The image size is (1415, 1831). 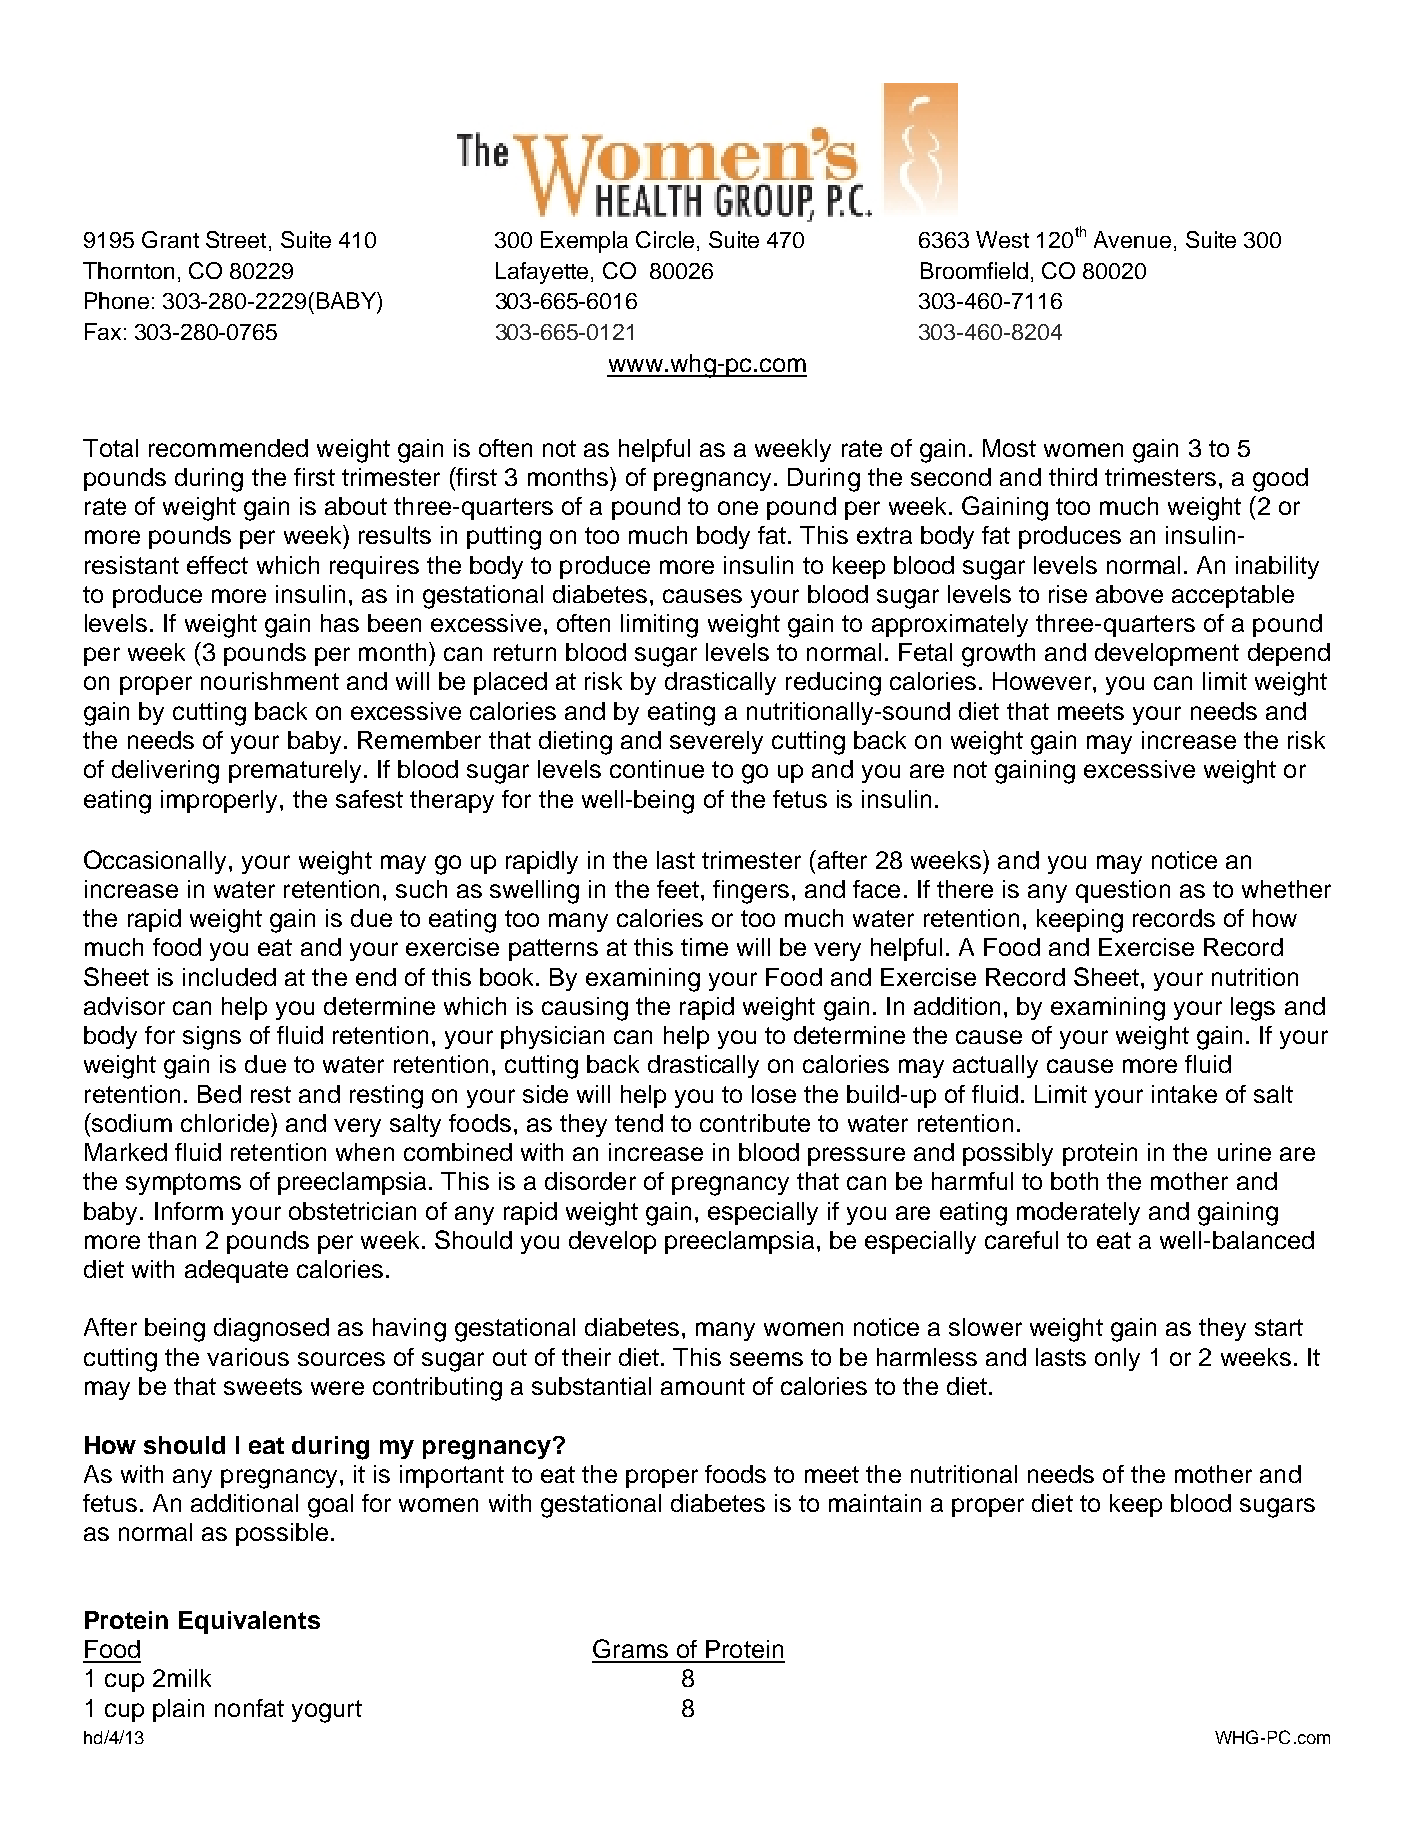 What do you see at coordinates (1253, 1009) in the document?
I see `legs` at bounding box center [1253, 1009].
